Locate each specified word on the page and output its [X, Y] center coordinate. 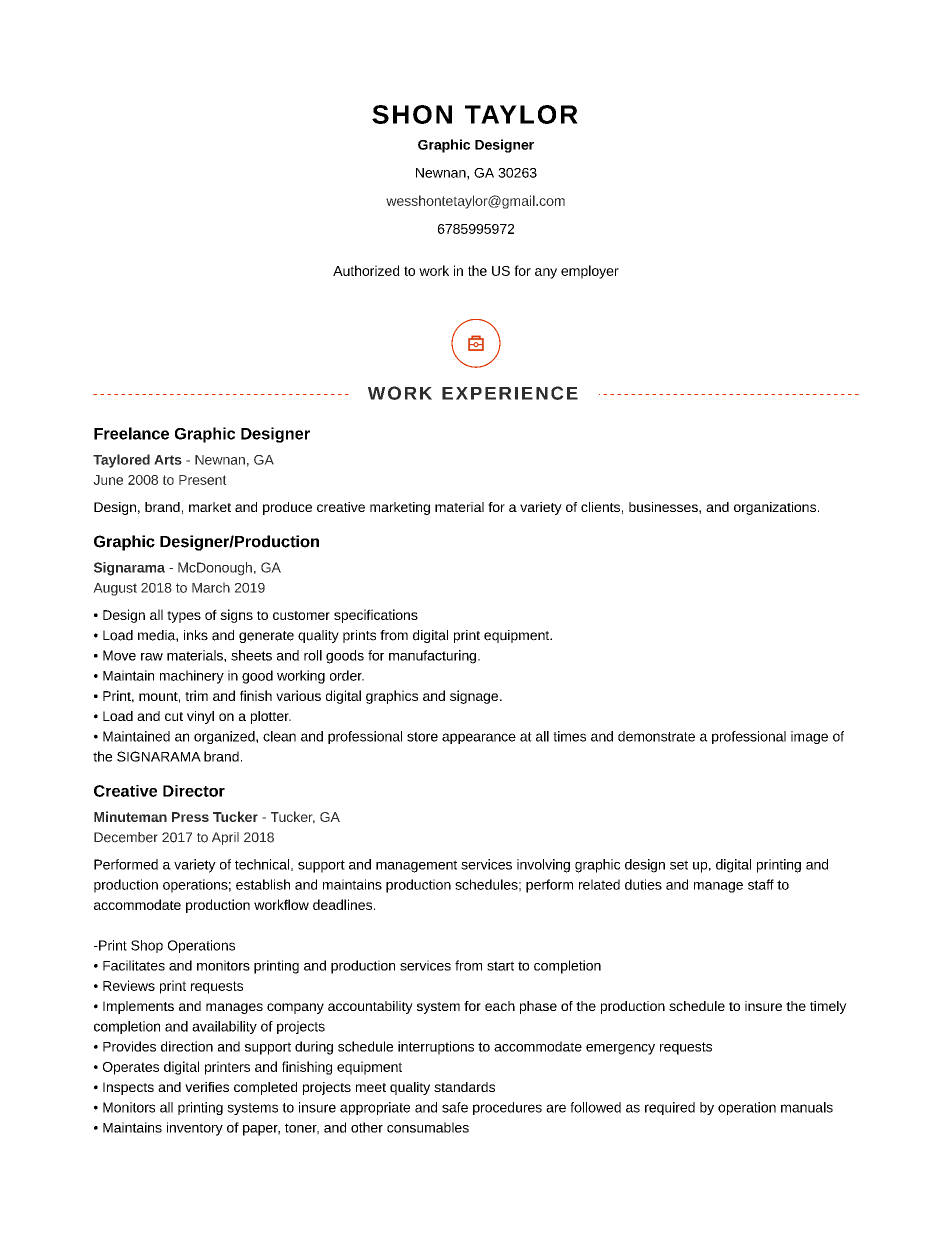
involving [543, 866]
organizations [776, 508]
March [211, 587]
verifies [207, 1087]
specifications [376, 616]
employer [590, 272]
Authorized [366, 270]
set [679, 865]
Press [190, 817]
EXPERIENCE [510, 393]
